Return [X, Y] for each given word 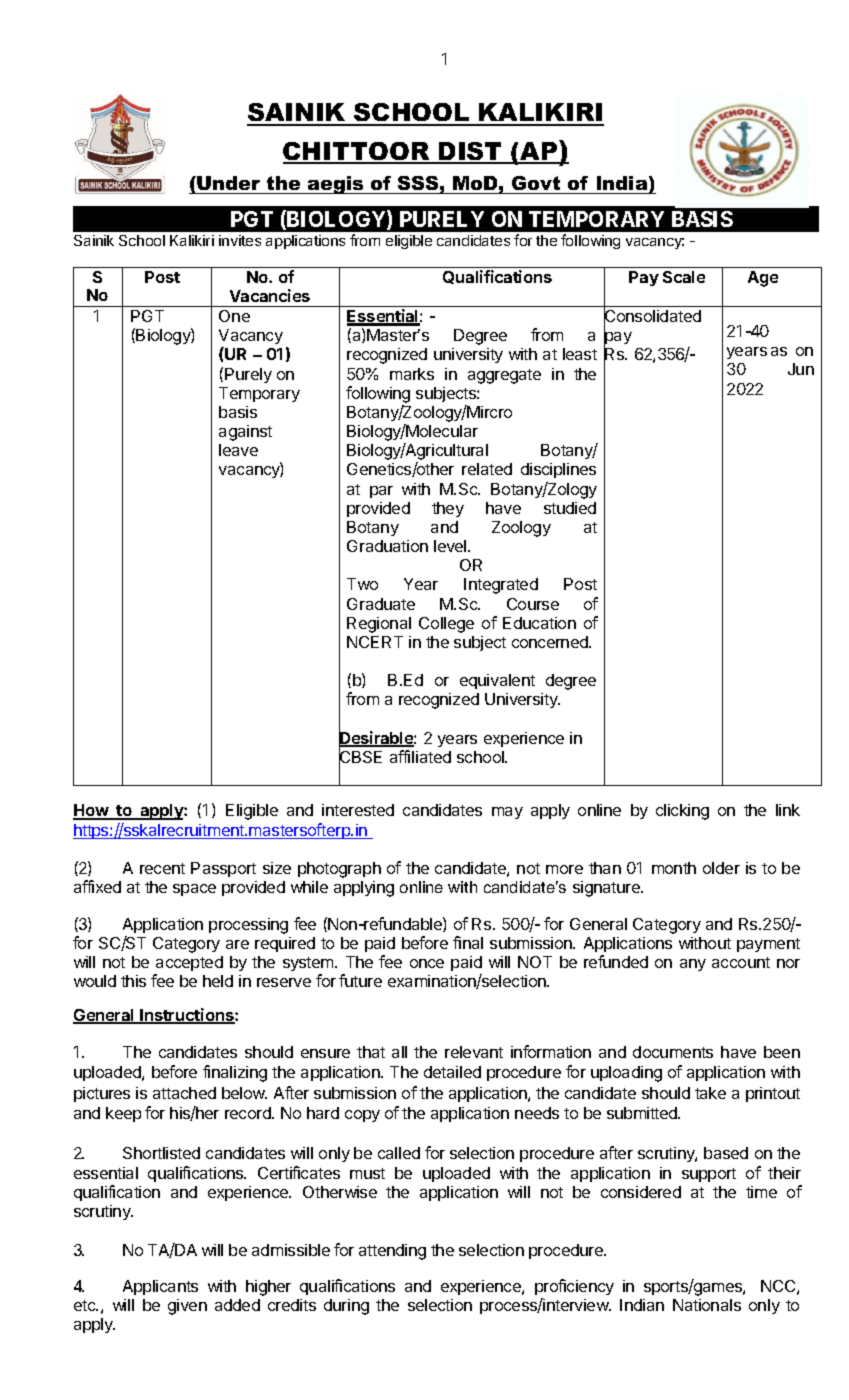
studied [570, 508]
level [451, 546]
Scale [684, 277]
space [194, 890]
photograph [339, 870]
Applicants [160, 1287]
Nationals [707, 1305]
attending [392, 1252]
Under [227, 183]
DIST [471, 152]
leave [238, 450]
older [721, 868]
